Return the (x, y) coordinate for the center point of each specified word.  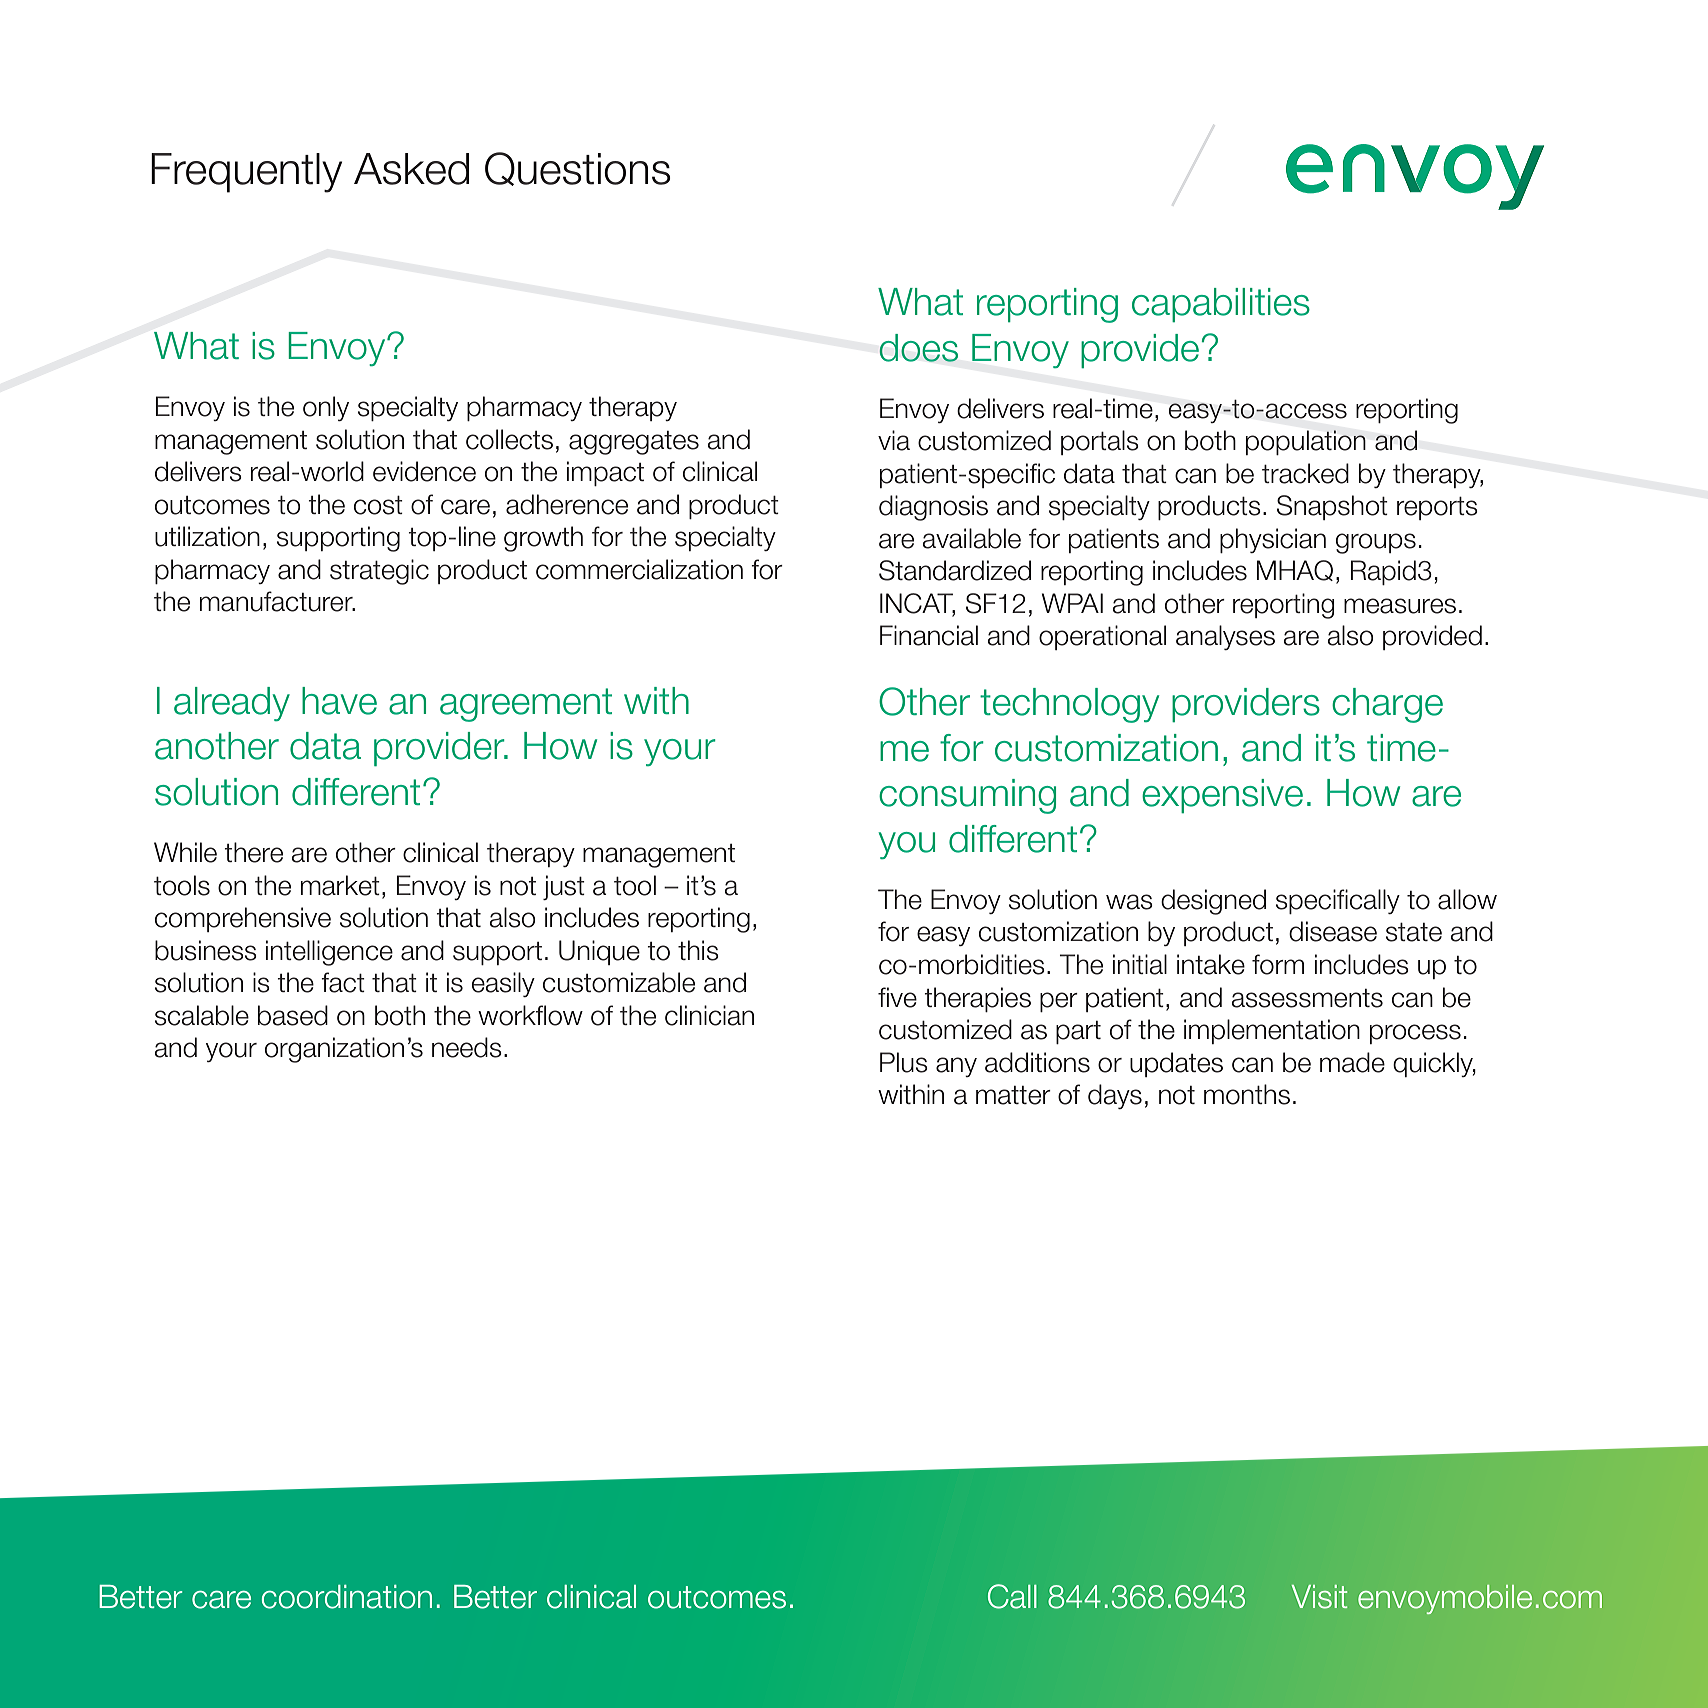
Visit (1319, 1597)
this (698, 950)
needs (467, 1047)
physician (1273, 540)
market (340, 885)
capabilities (1221, 305)
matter (1013, 1095)
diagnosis (933, 508)
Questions (578, 169)
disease (1333, 931)
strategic (379, 572)
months (1247, 1094)
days (1115, 1096)
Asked (411, 169)
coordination (347, 1597)
